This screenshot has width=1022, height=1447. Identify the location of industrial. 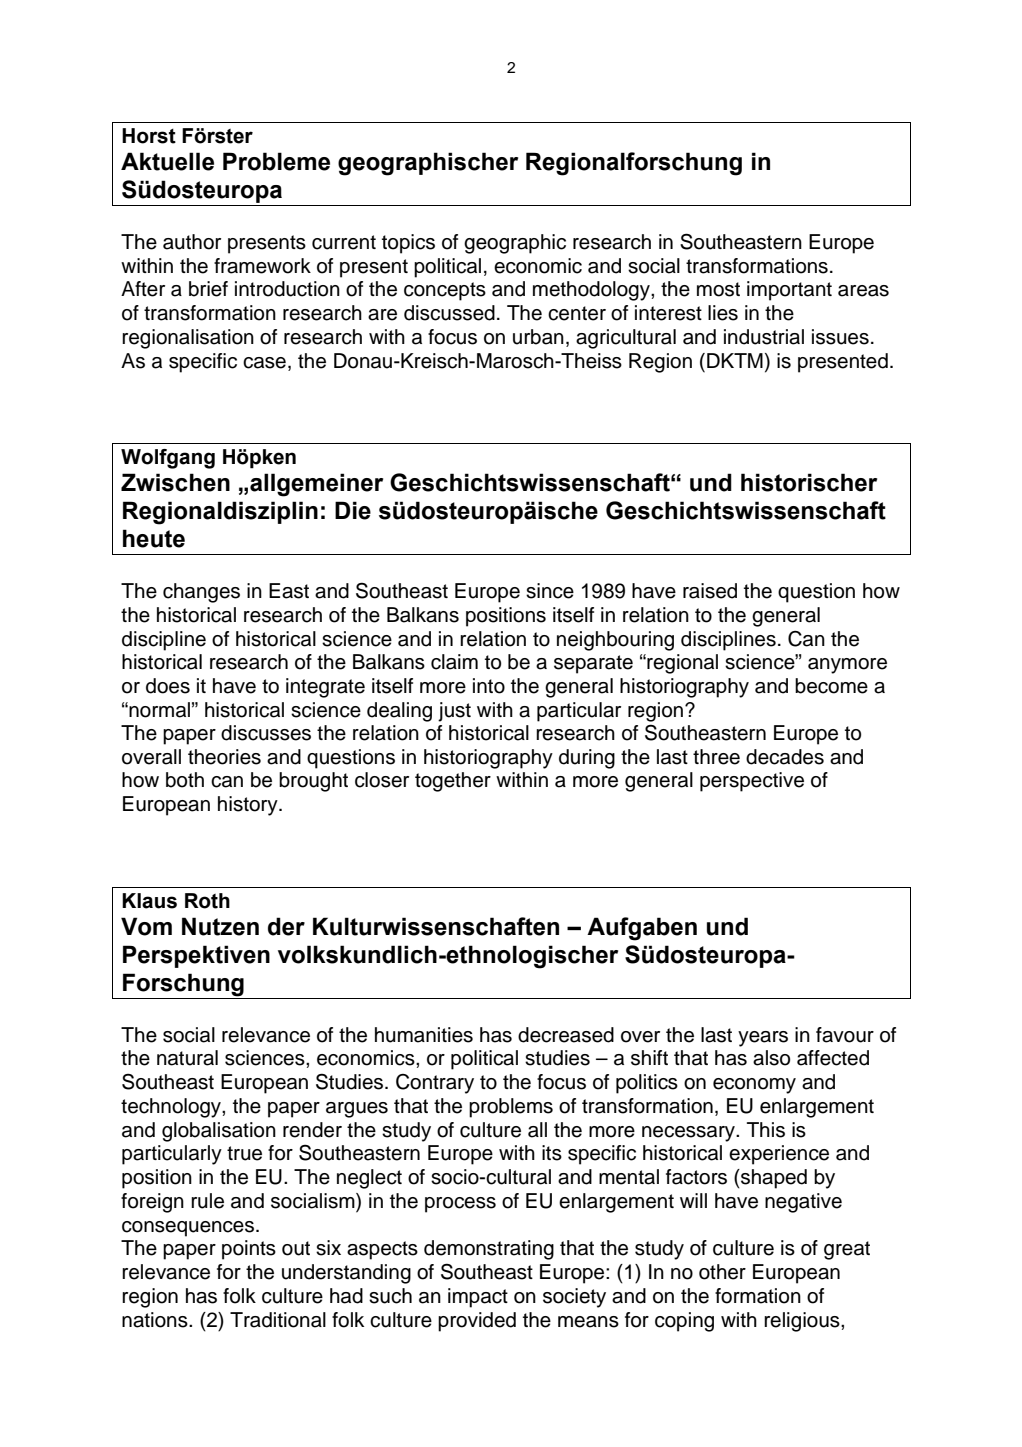
(764, 337).
